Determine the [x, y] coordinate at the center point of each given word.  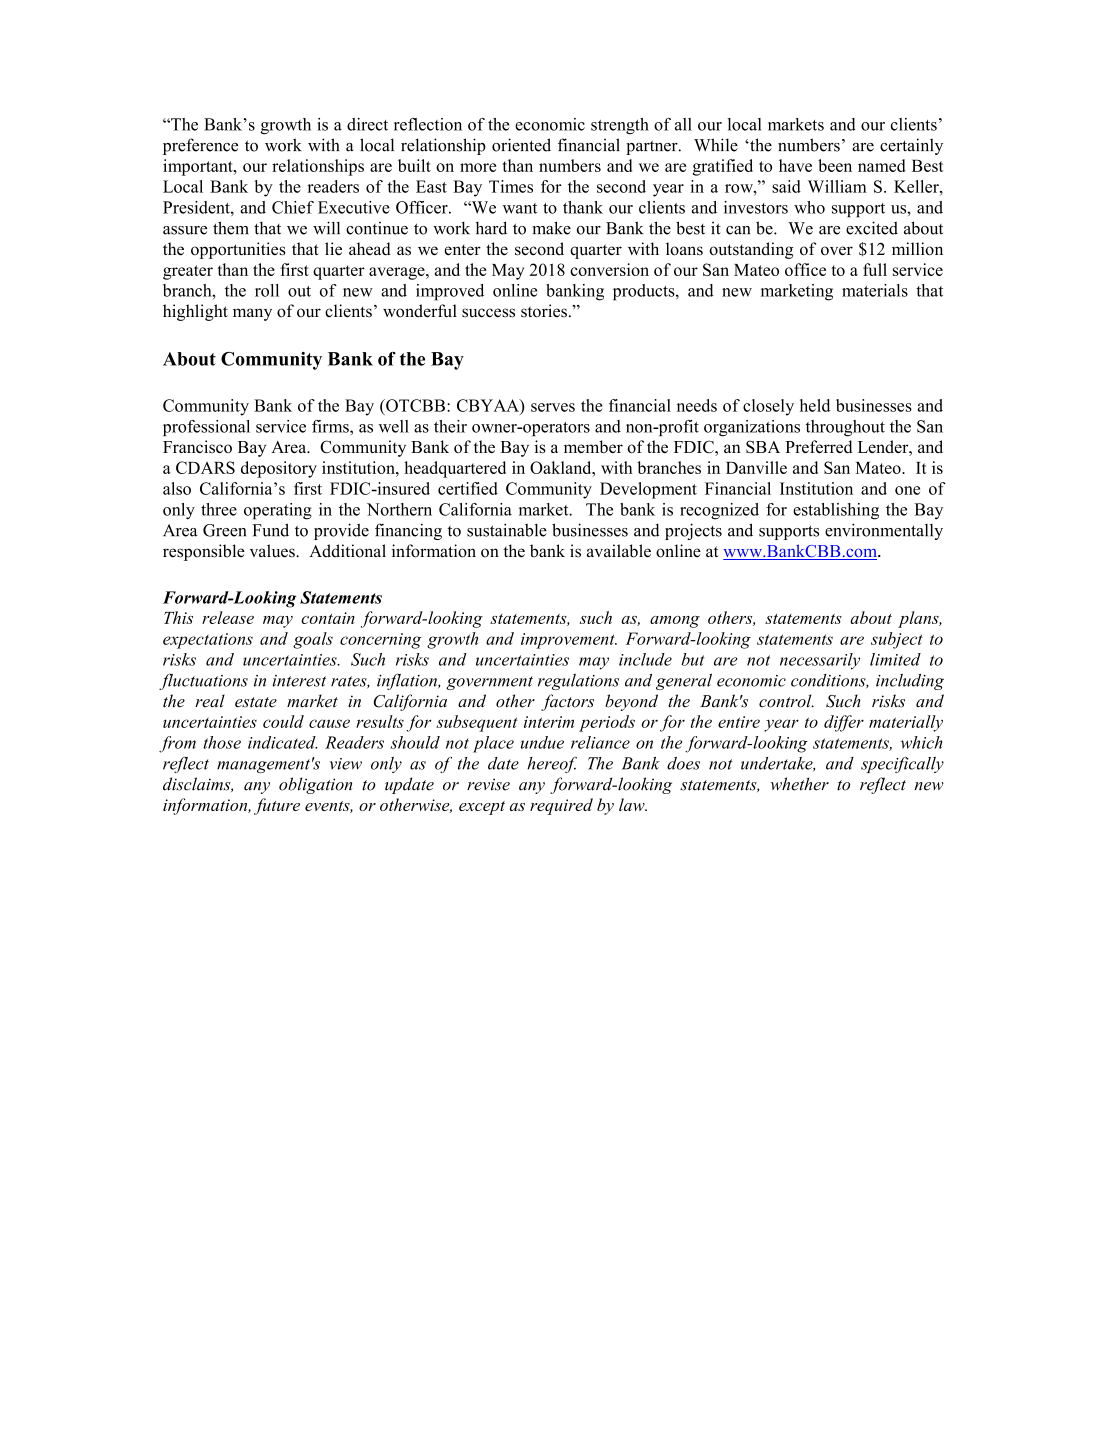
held [815, 405]
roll [267, 290]
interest [299, 681]
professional [206, 428]
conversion [609, 269]
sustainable [507, 530]
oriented [521, 145]
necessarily [820, 661]
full [875, 269]
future [277, 806]
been [835, 165]
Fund [270, 530]
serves [553, 407]
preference [200, 146]
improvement [569, 641]
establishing [836, 511]
